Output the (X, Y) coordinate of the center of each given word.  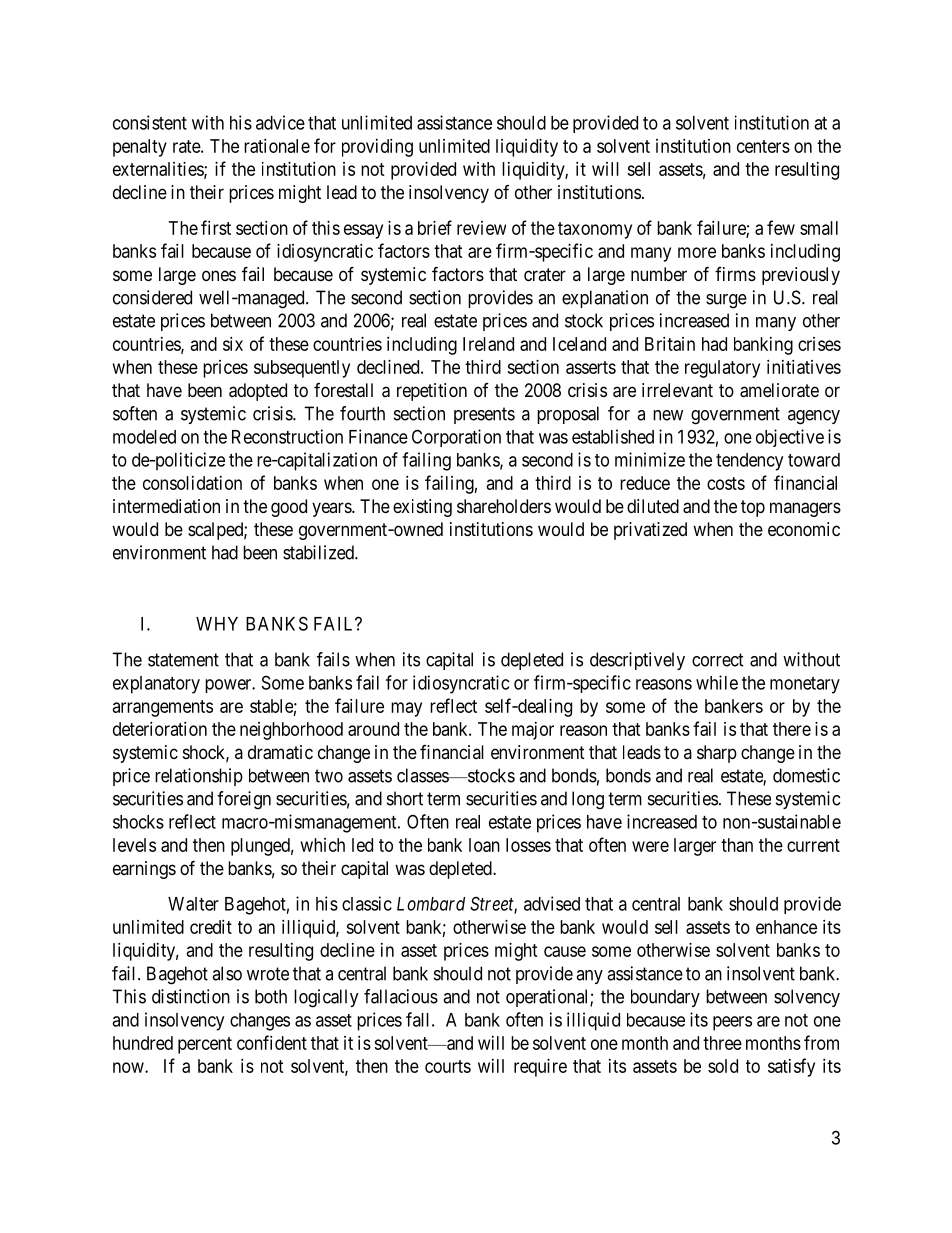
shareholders (504, 506)
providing (377, 148)
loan (484, 845)
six (233, 344)
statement (183, 660)
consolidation (192, 483)
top (753, 508)
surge (726, 301)
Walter (193, 904)
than (737, 845)
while (717, 682)
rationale (277, 146)
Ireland (488, 344)
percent (205, 1045)
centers (763, 146)
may (406, 709)
